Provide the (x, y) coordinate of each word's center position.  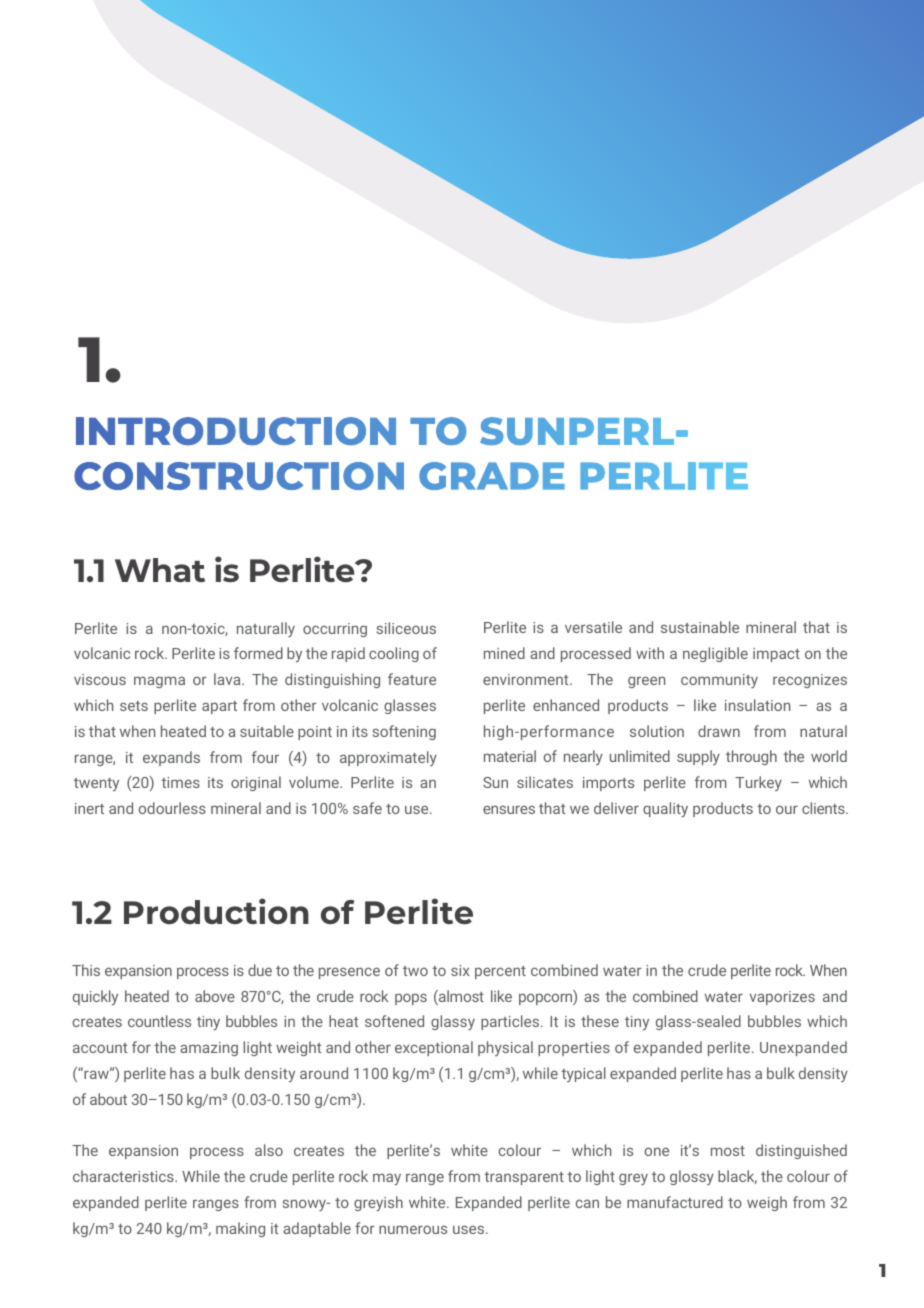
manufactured (675, 1202)
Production (216, 911)
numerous (413, 1229)
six (460, 970)
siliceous (406, 628)
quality (665, 809)
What (160, 570)
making (240, 1229)
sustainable (700, 627)
